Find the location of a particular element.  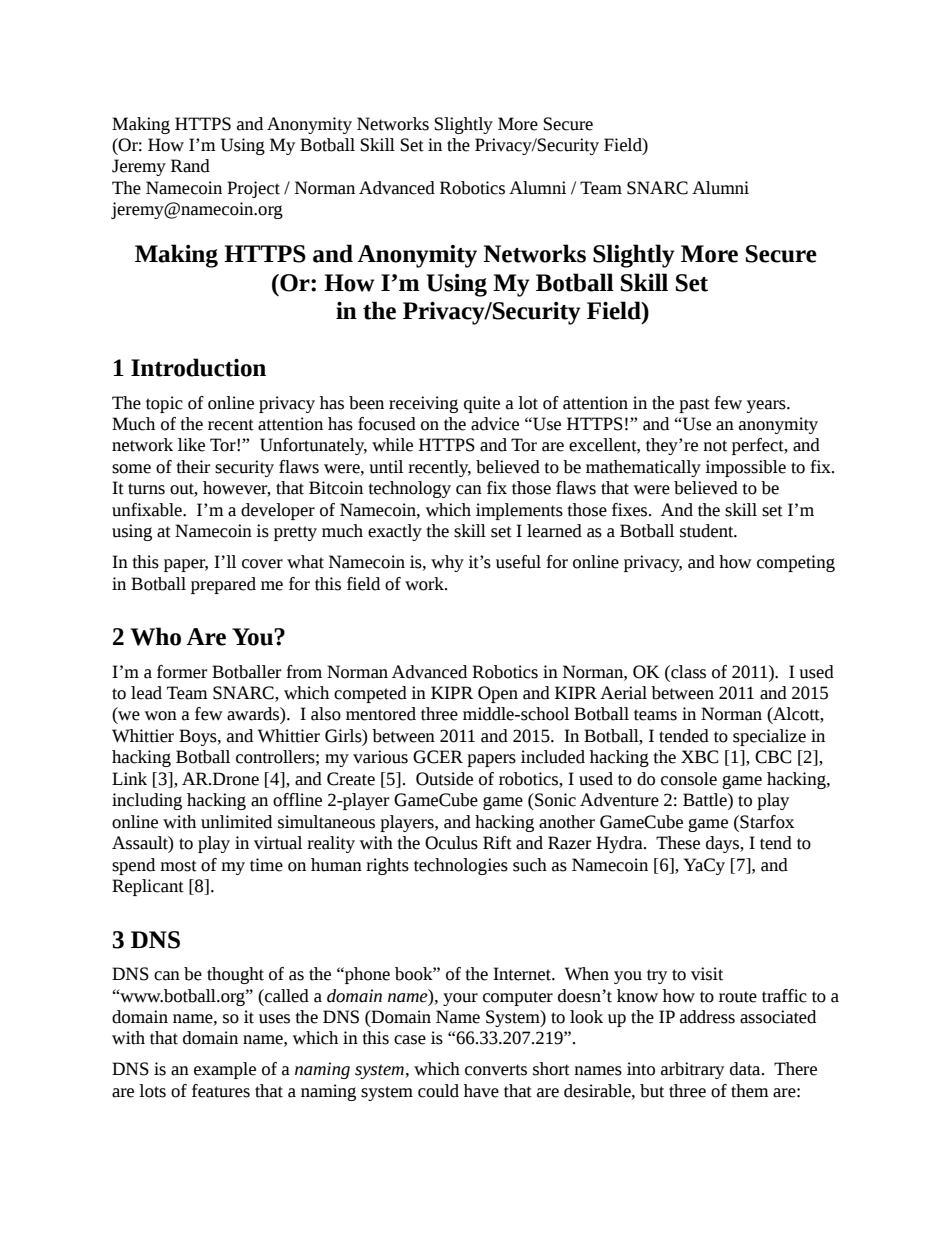

Outside is located at coordinates (444, 779).
